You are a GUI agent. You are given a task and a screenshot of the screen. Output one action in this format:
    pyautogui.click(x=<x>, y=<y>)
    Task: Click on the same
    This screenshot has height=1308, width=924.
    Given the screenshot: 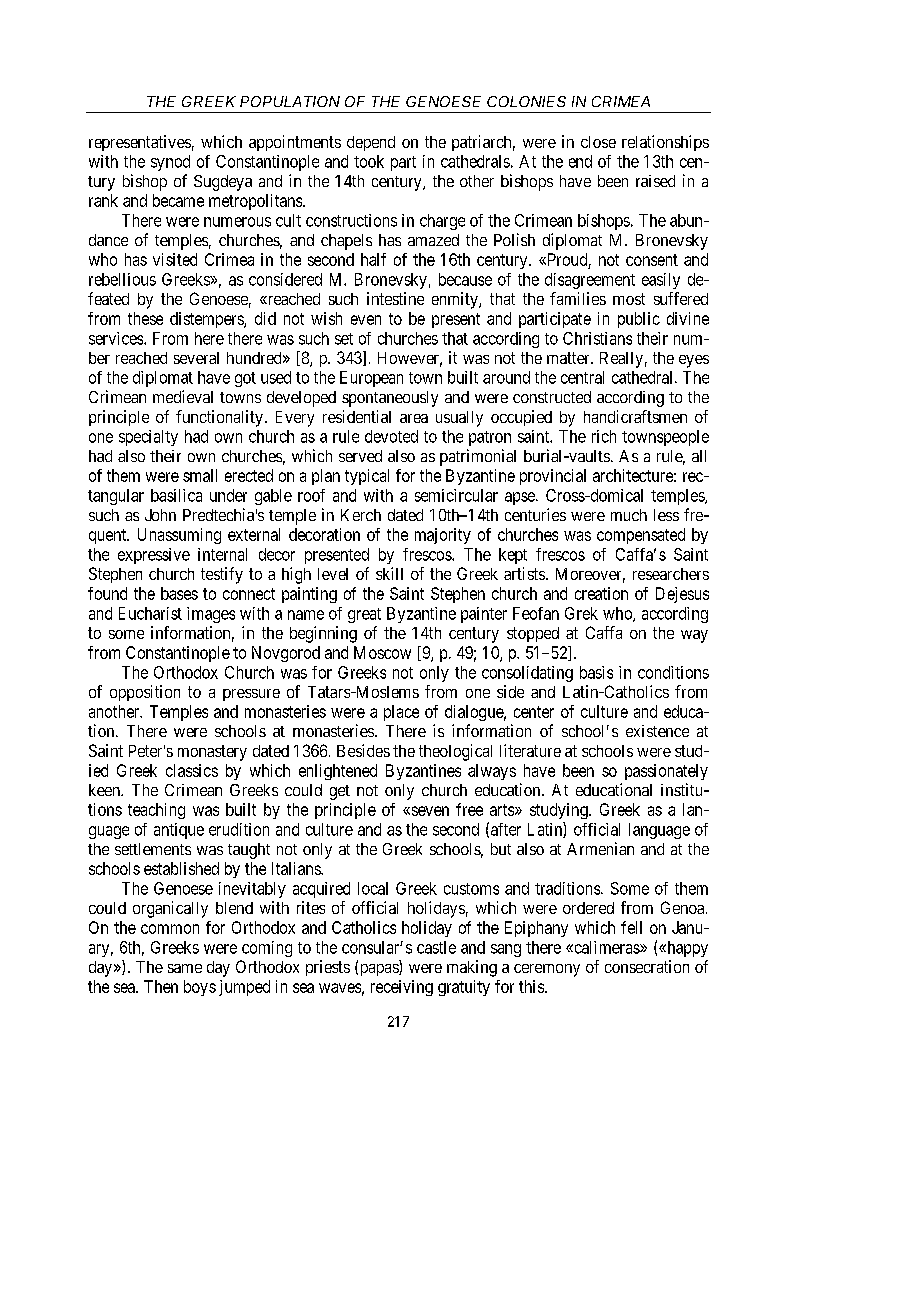 What is the action you would take?
    pyautogui.click(x=185, y=968)
